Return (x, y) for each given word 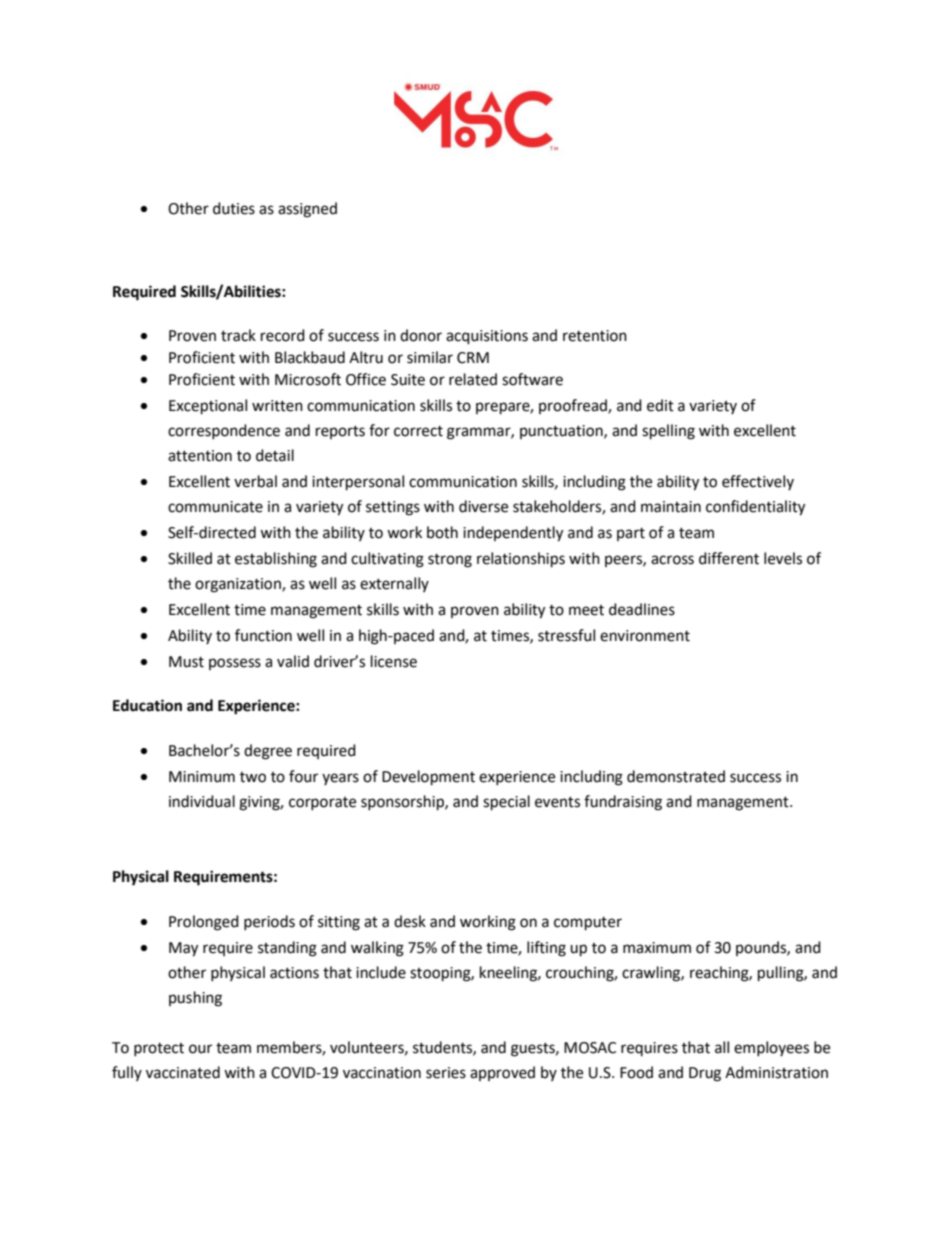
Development (428, 778)
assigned (307, 210)
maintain (671, 507)
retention (595, 336)
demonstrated (676, 776)
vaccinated (183, 1072)
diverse (483, 506)
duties (234, 208)
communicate (215, 507)
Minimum (202, 777)
